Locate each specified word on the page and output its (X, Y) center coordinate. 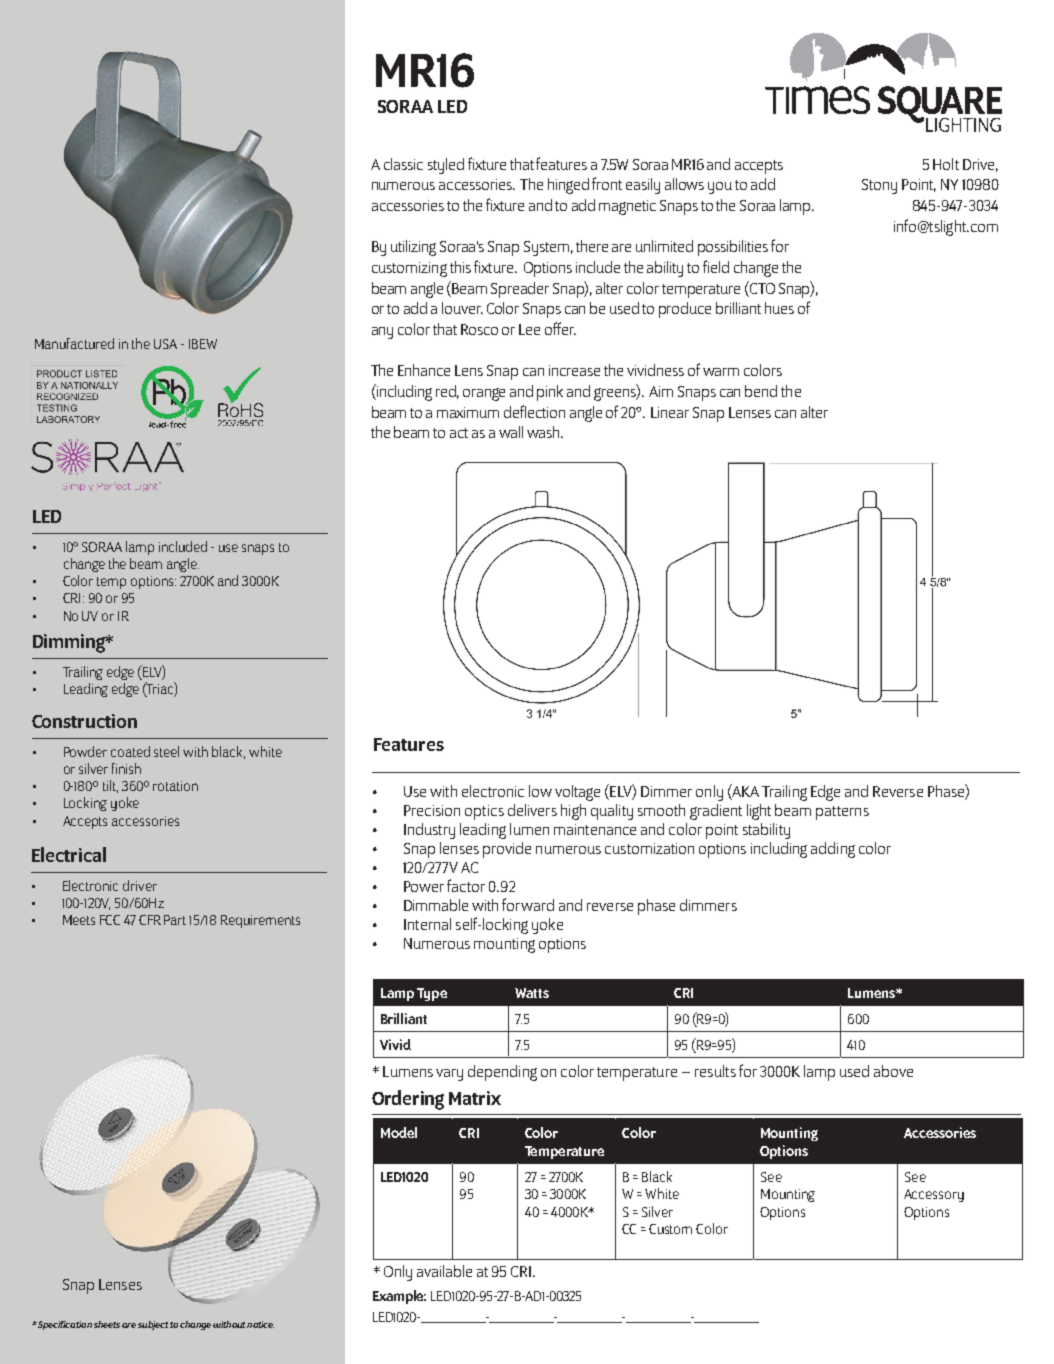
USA (165, 344)
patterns (842, 813)
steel (166, 751)
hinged (568, 186)
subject (153, 1325)
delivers (532, 810)
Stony (879, 186)
